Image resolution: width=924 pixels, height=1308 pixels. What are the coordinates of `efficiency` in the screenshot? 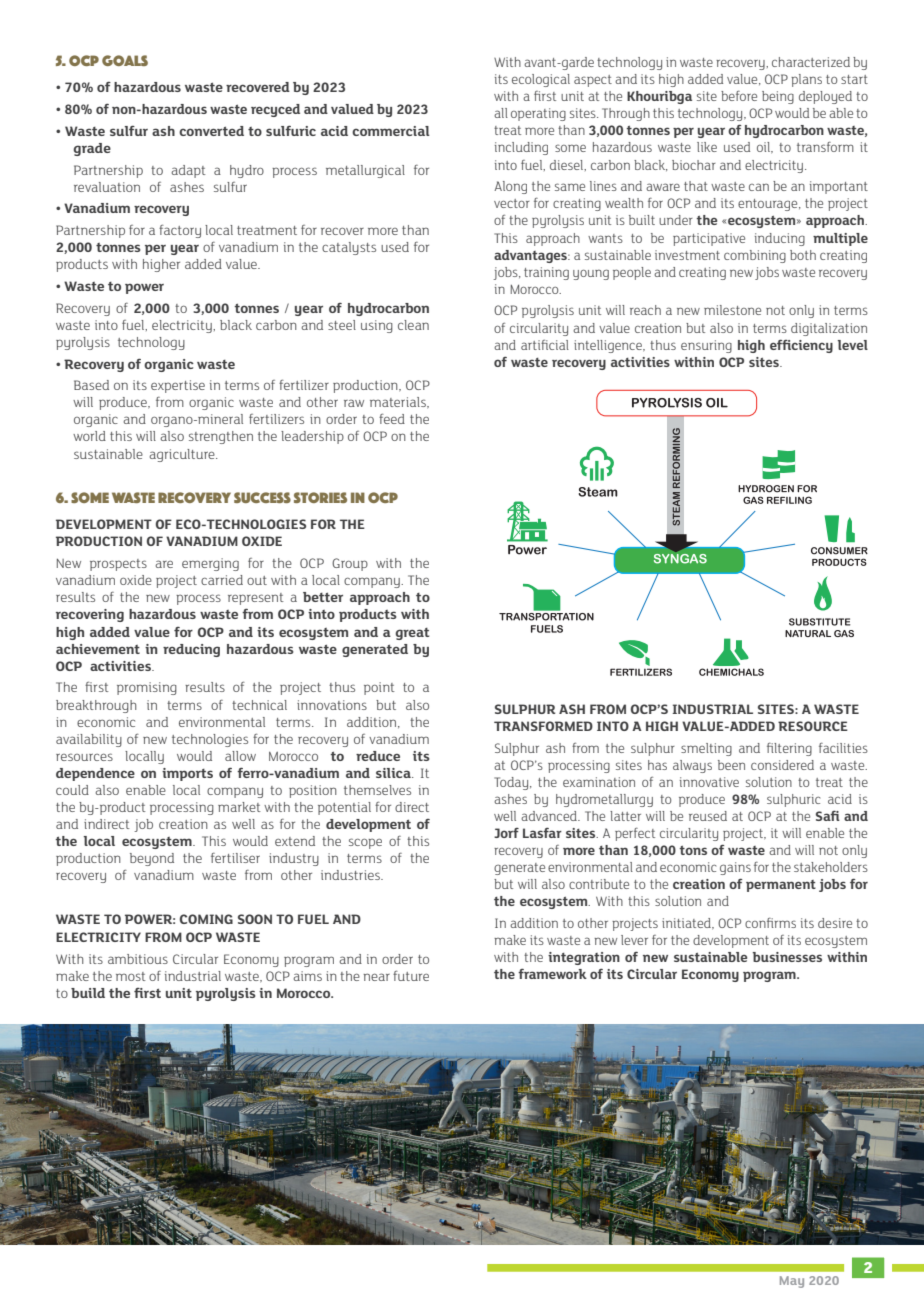 It's located at (801, 346).
